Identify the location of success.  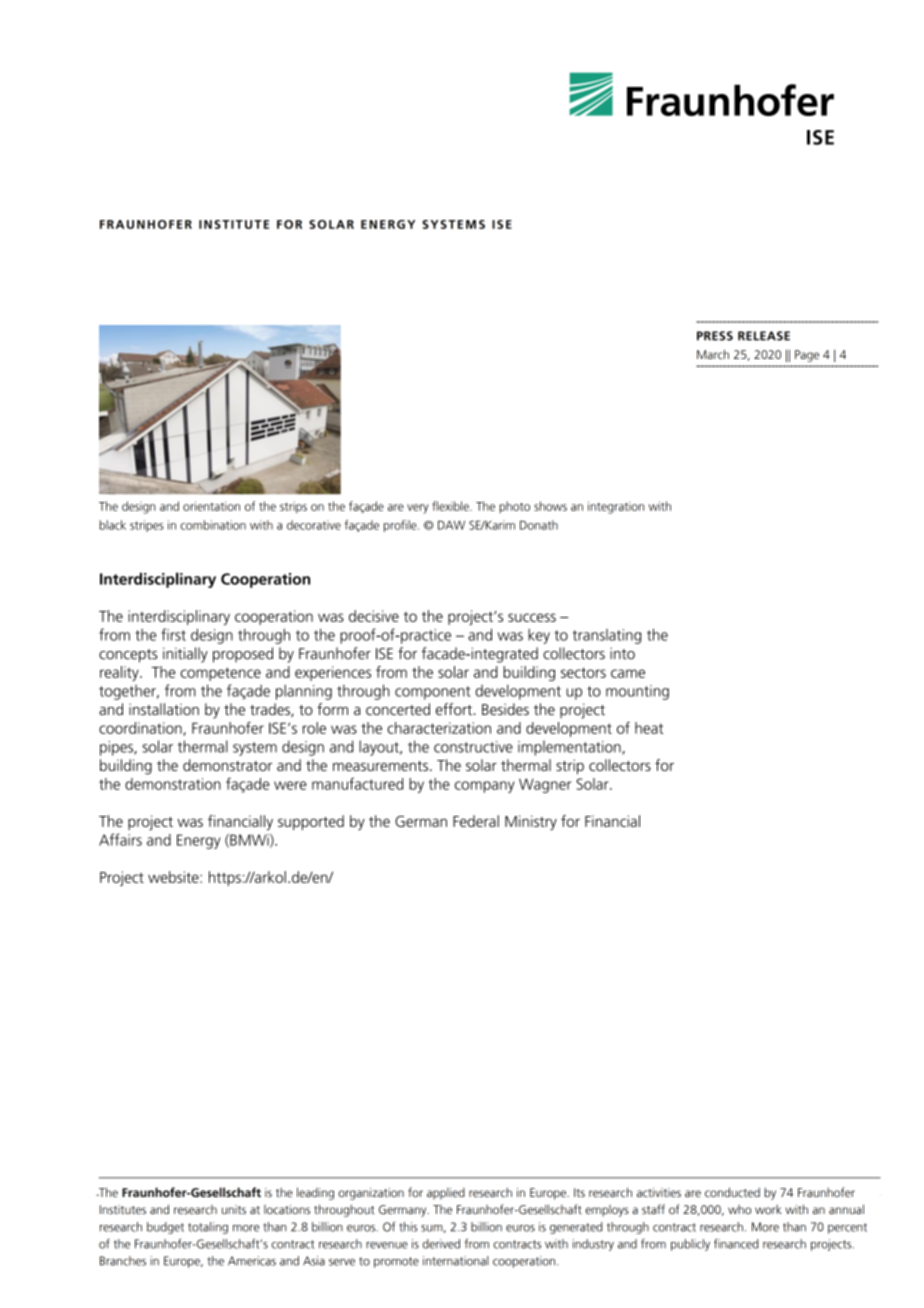
(532, 617).
